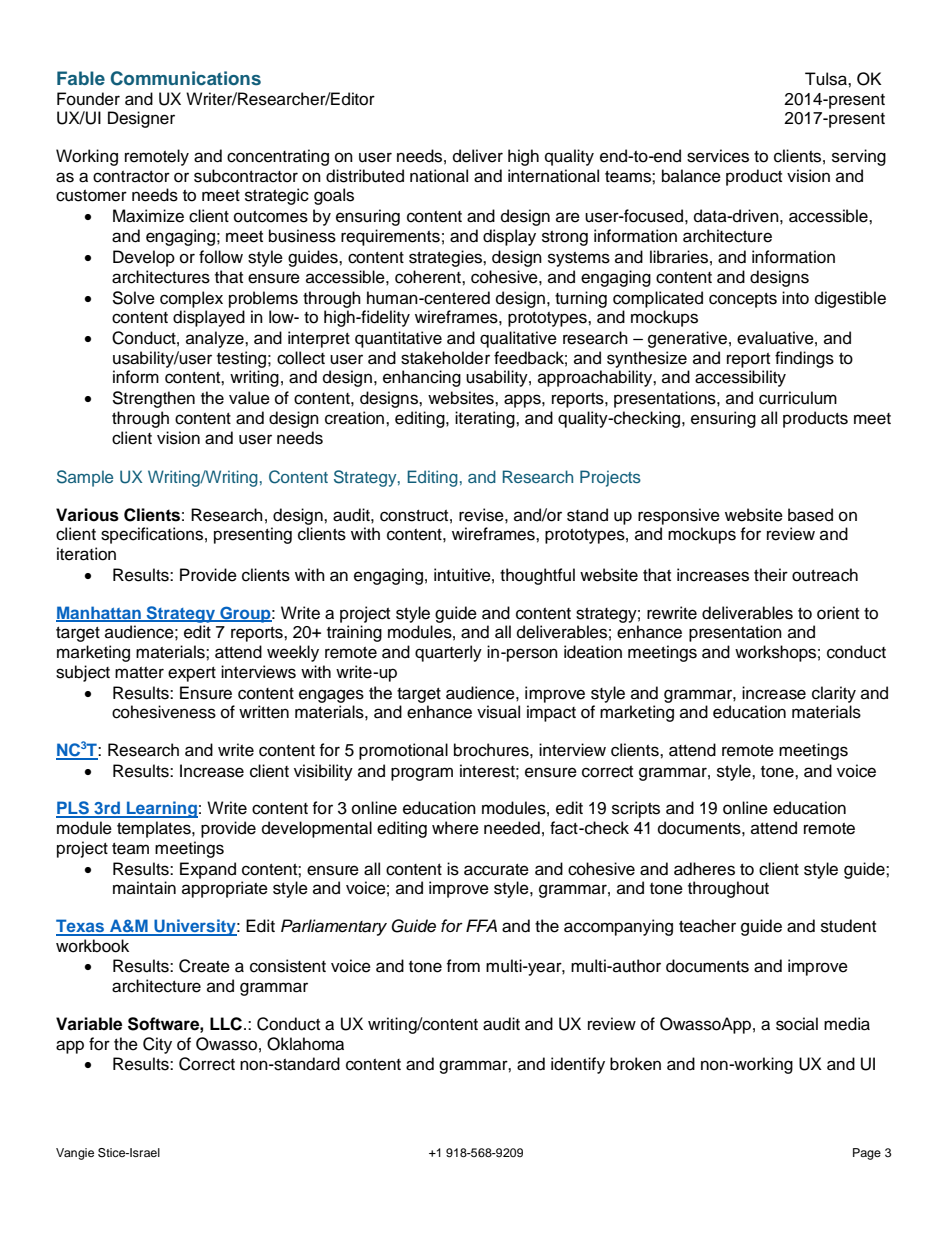  Describe the element at coordinates (804, 359) in the screenshot. I see `findings` at that location.
